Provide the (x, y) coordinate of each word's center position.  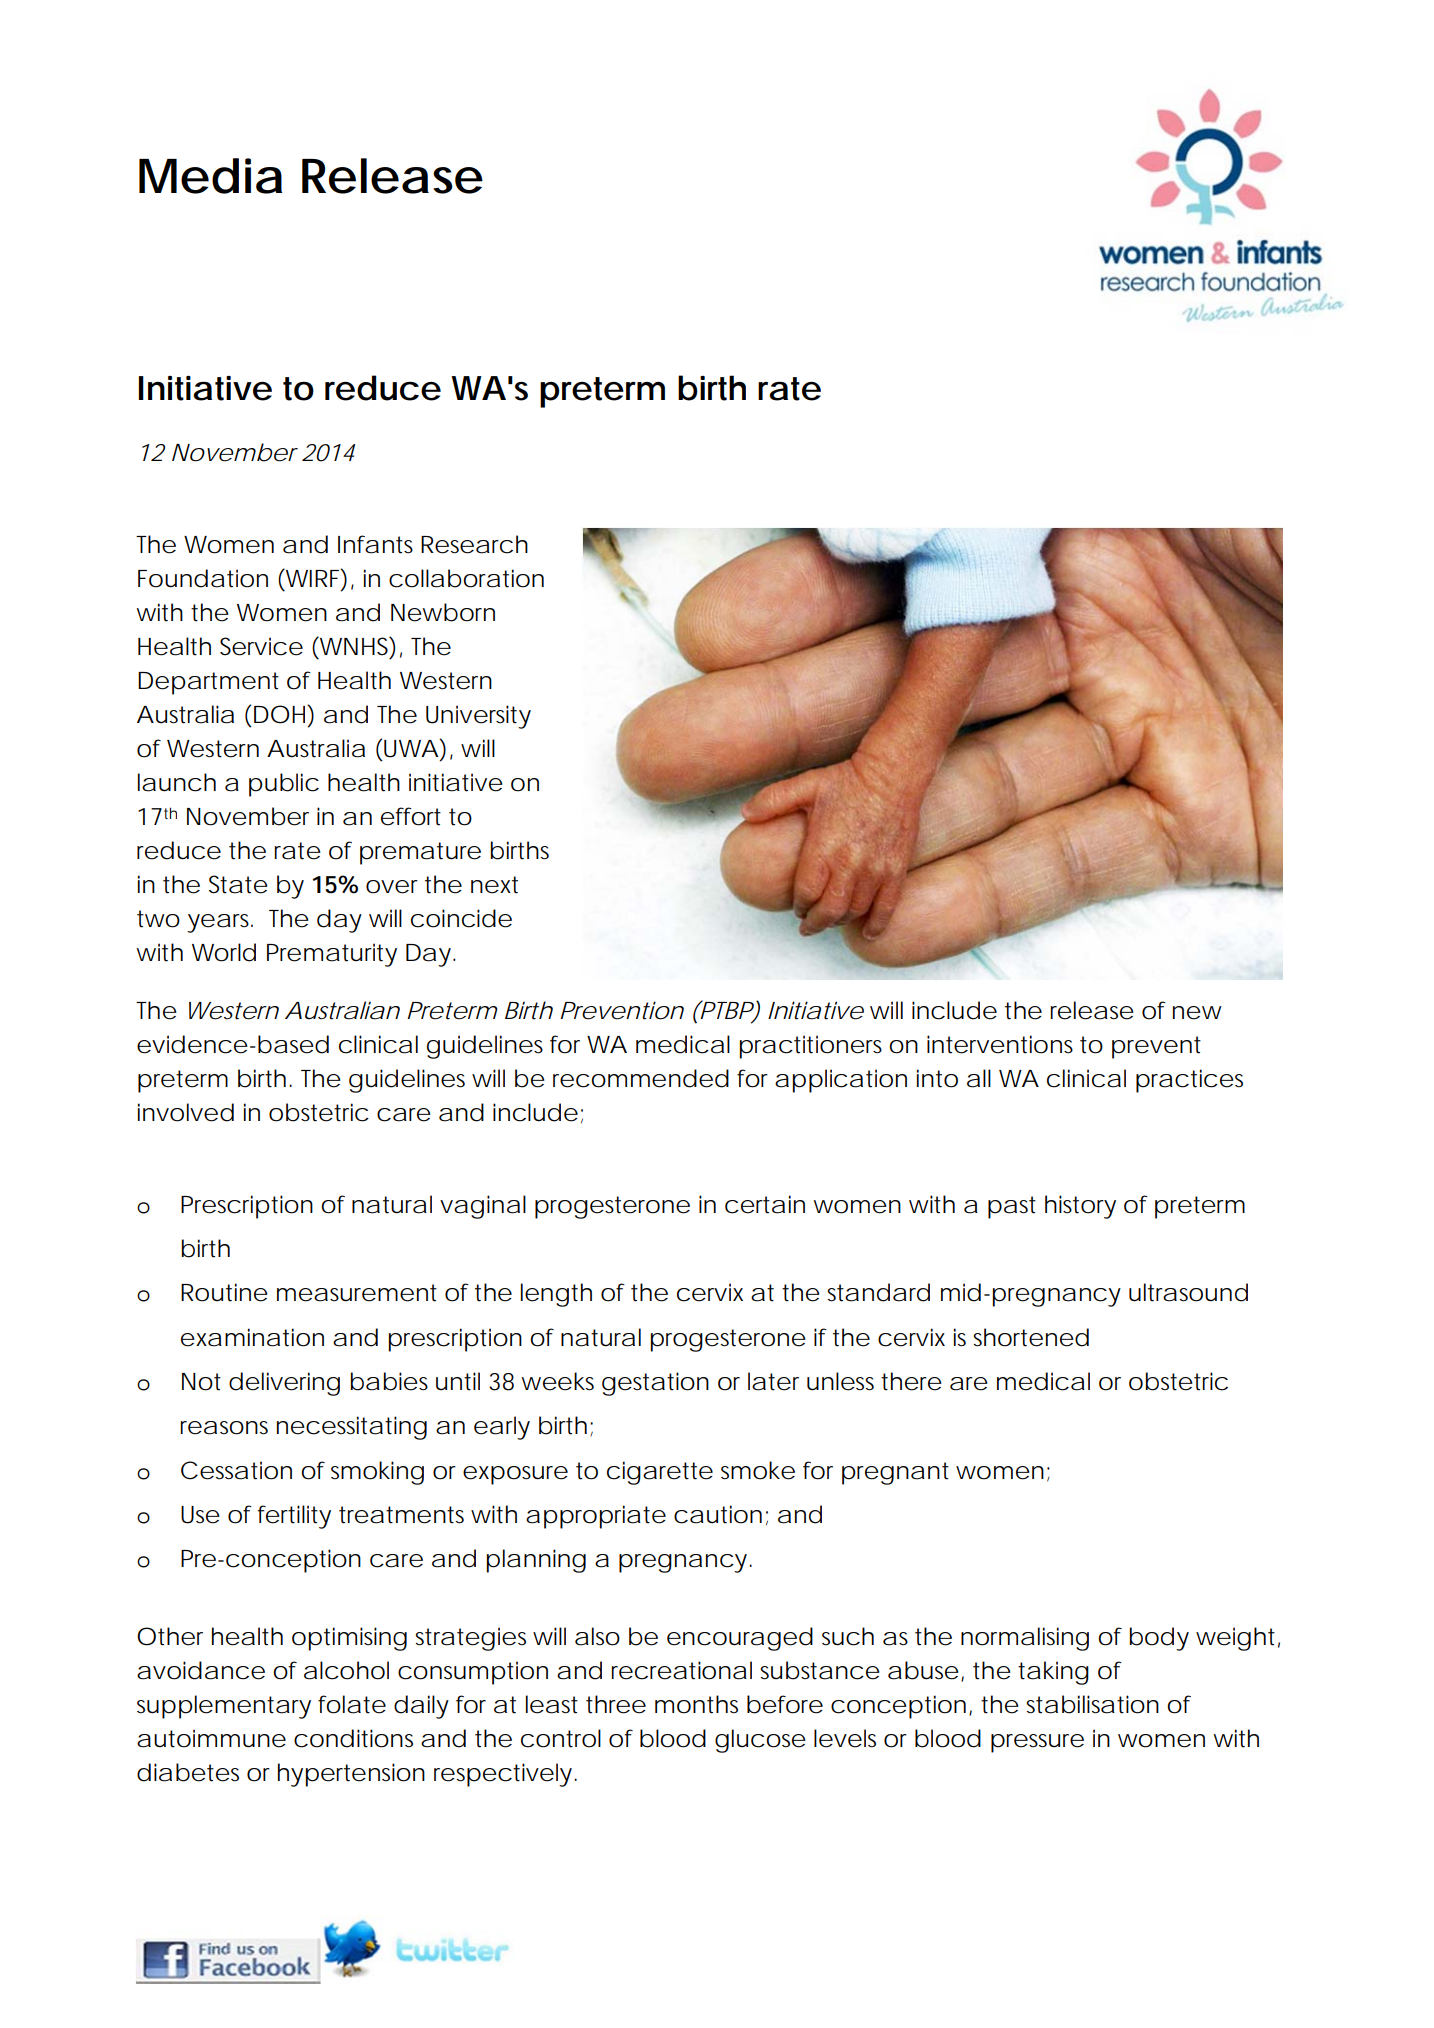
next (494, 885)
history (1080, 1207)
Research (474, 544)
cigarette (660, 1473)
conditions (353, 1738)
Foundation (203, 578)
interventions (1000, 1044)
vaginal (483, 1207)
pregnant (895, 1473)
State (238, 884)
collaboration (466, 578)
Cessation (236, 1470)
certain (765, 1204)
